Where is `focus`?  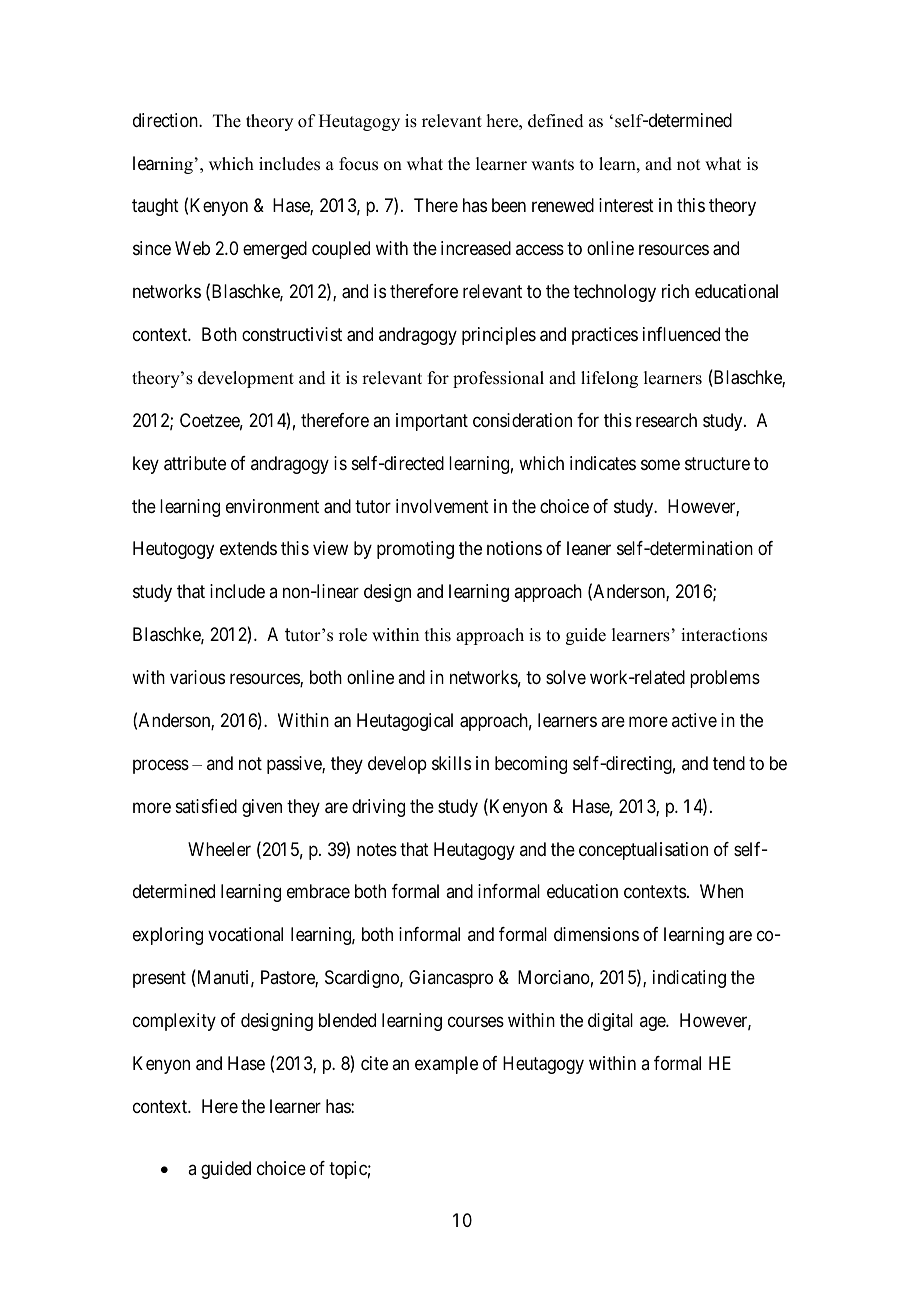
focus is located at coordinates (358, 164).
